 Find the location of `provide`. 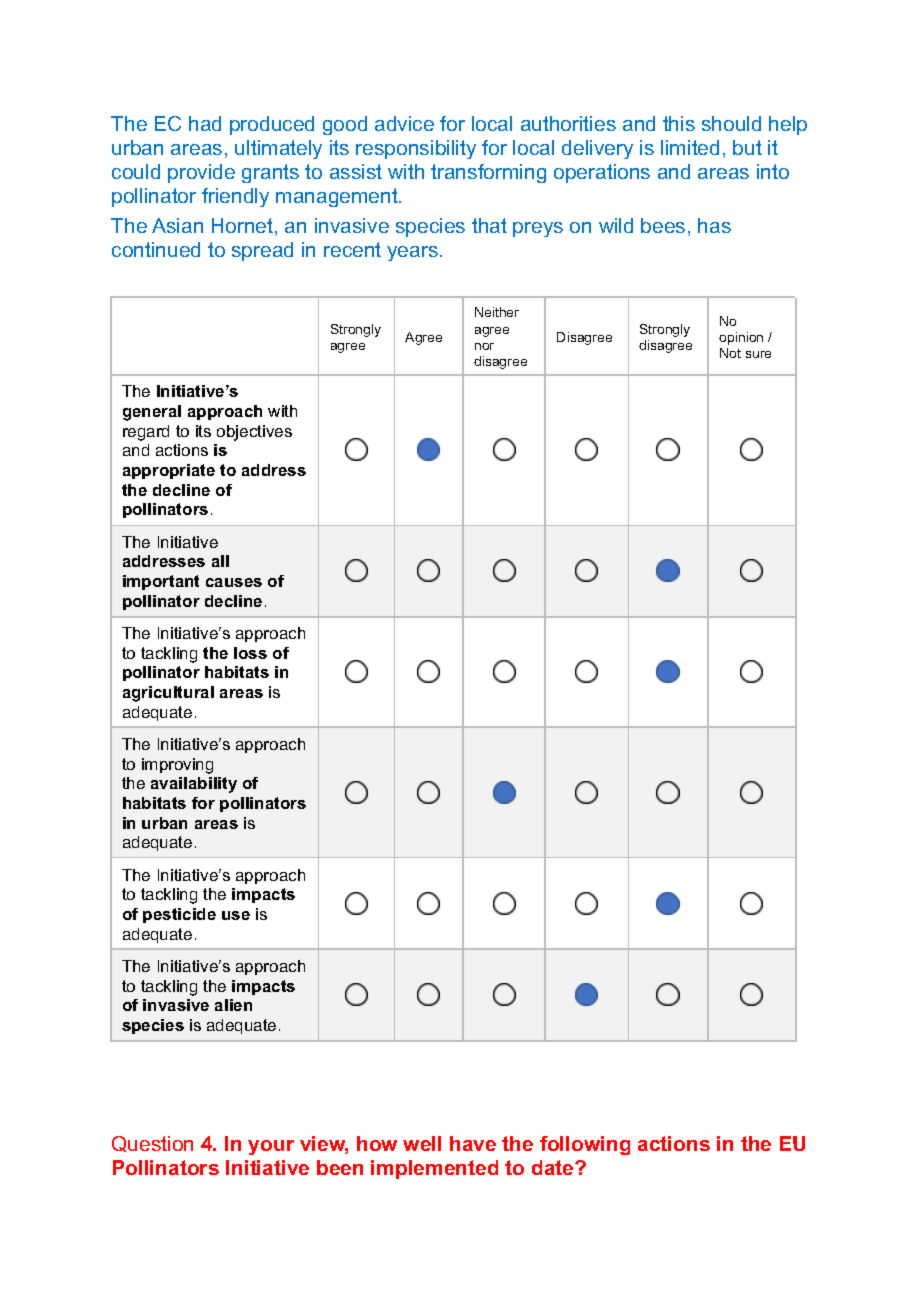

provide is located at coordinates (201, 173).
